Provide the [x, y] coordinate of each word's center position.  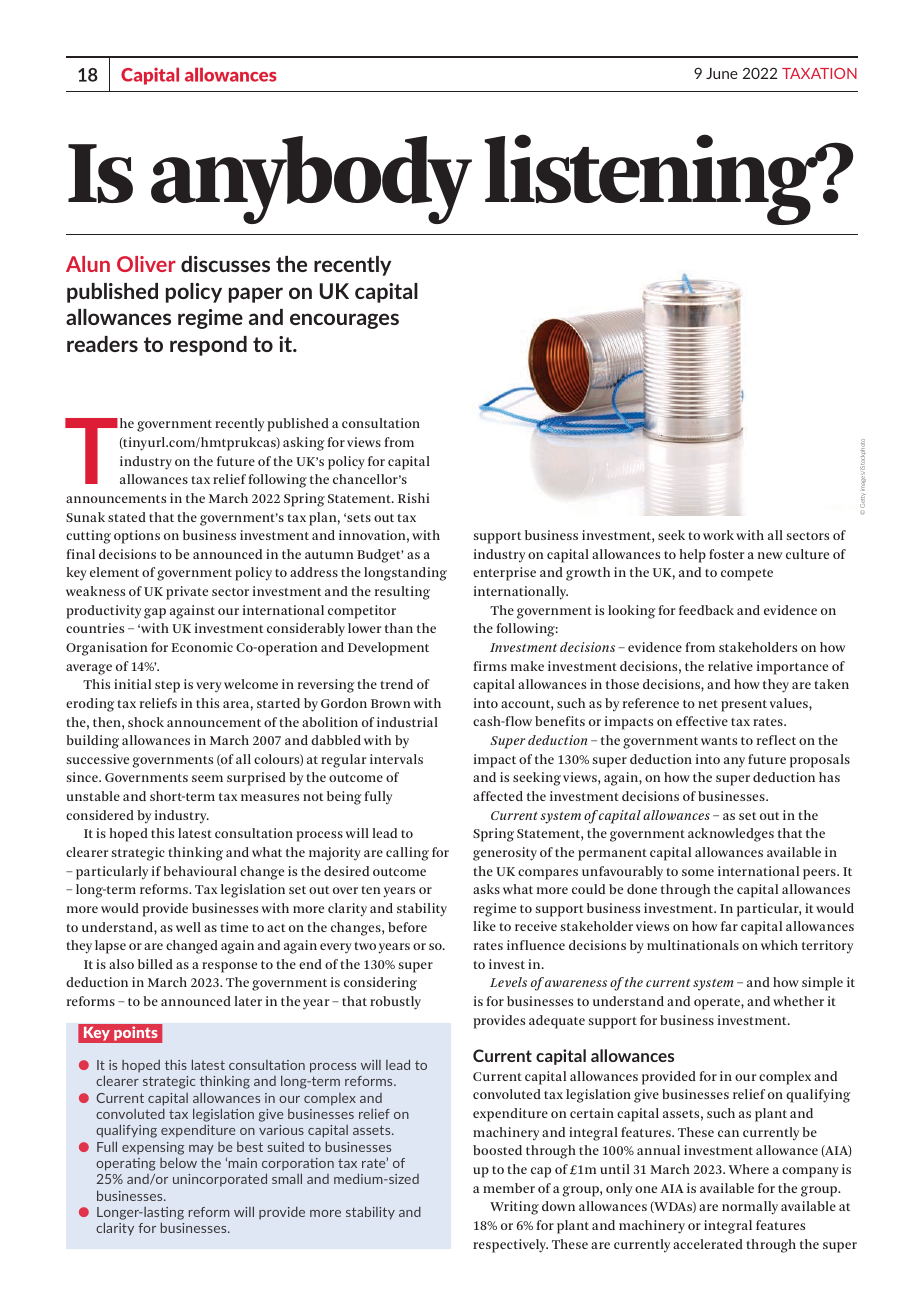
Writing [514, 1208]
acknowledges [731, 835]
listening [652, 179]
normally [750, 1208]
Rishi [414, 498]
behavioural [200, 871]
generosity [505, 854]
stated [127, 517]
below [178, 1162]
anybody [311, 180]
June [722, 73]
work [718, 535]
